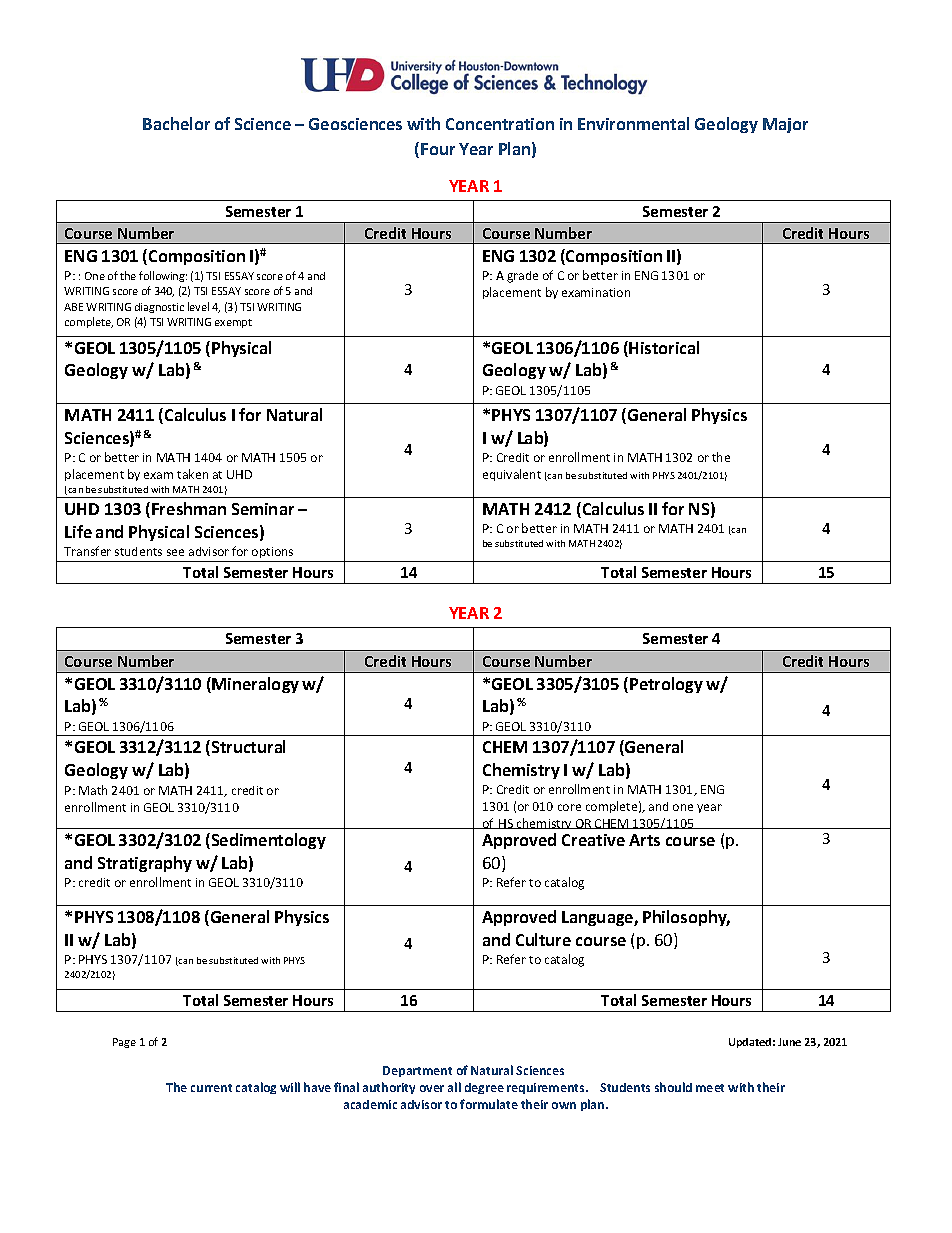  Describe the element at coordinates (633, 123) in the screenshot. I see `Environmental` at that location.
